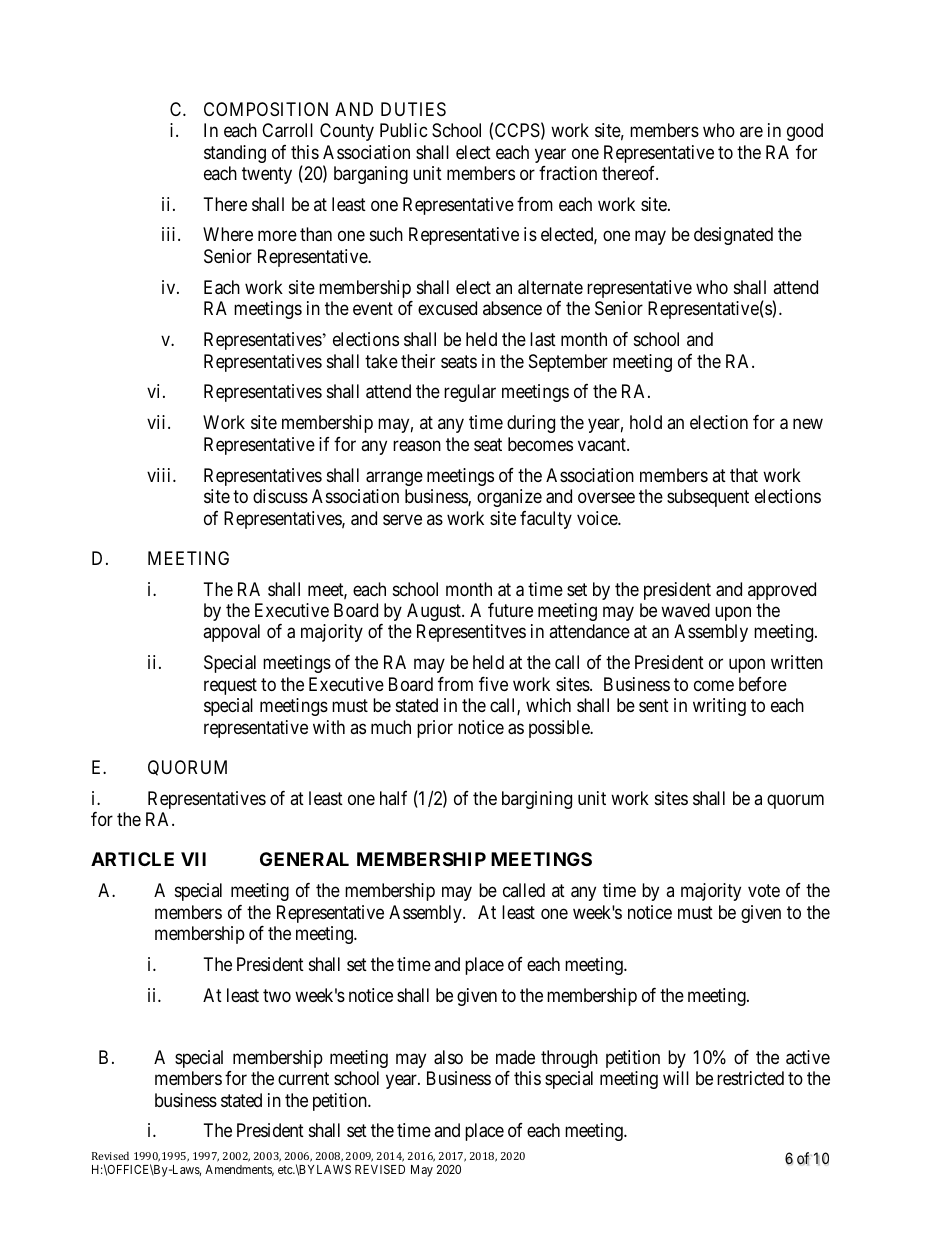  Describe the element at coordinates (277, 995) in the screenshot. I see `two` at that location.
